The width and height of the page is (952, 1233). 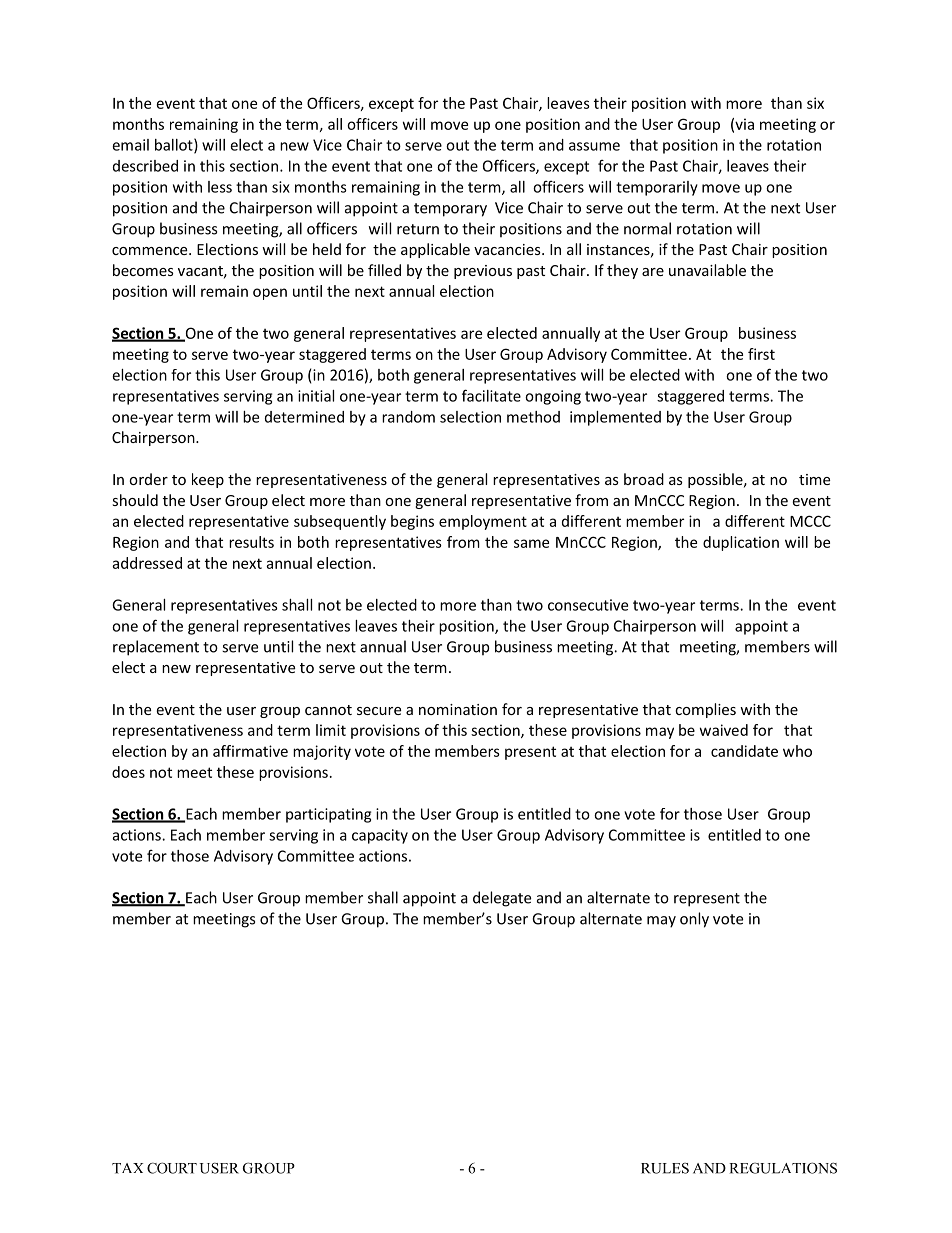 I want to click on affirmative, so click(x=250, y=751).
